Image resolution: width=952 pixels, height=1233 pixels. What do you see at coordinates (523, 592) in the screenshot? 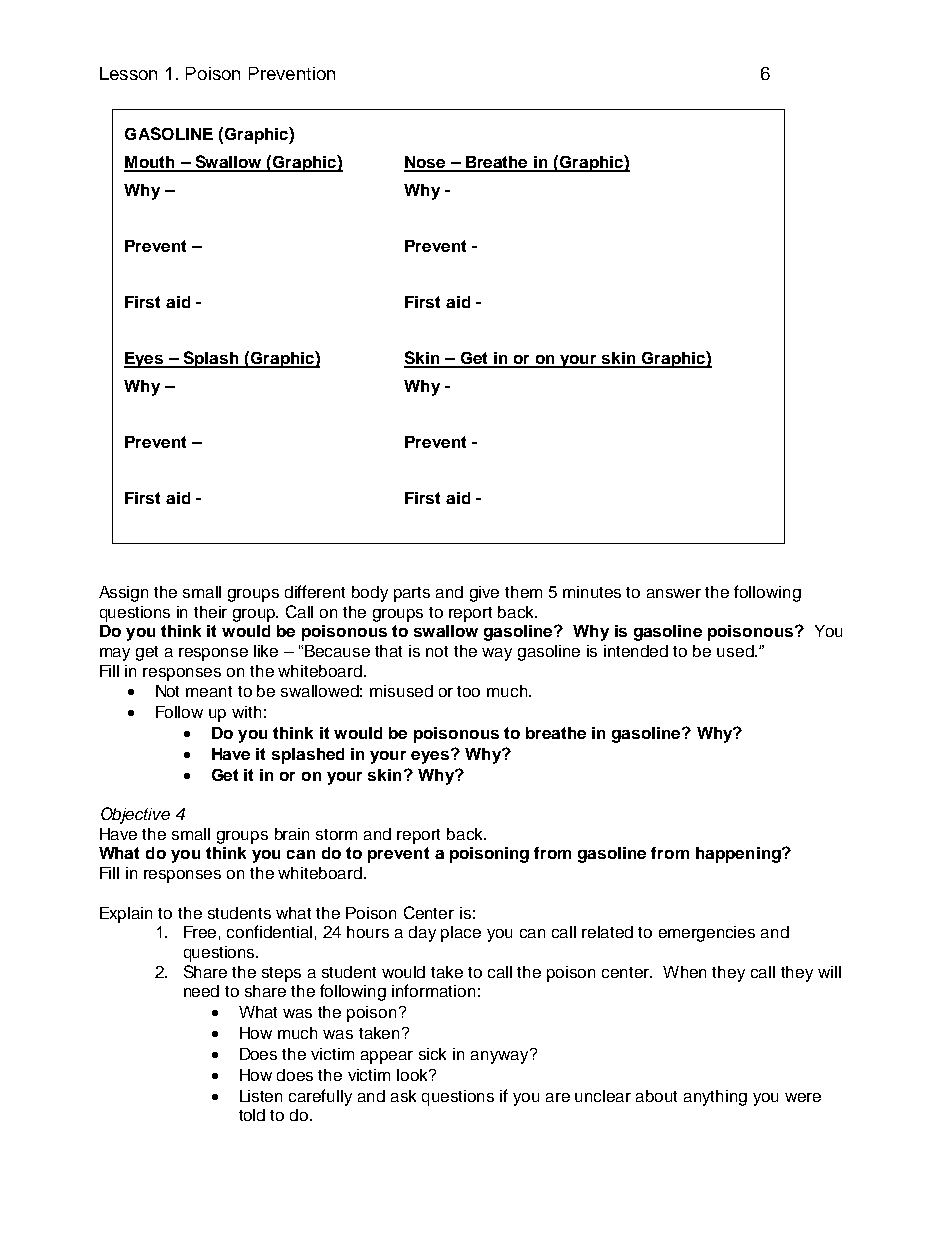
I see `them` at bounding box center [523, 592].
